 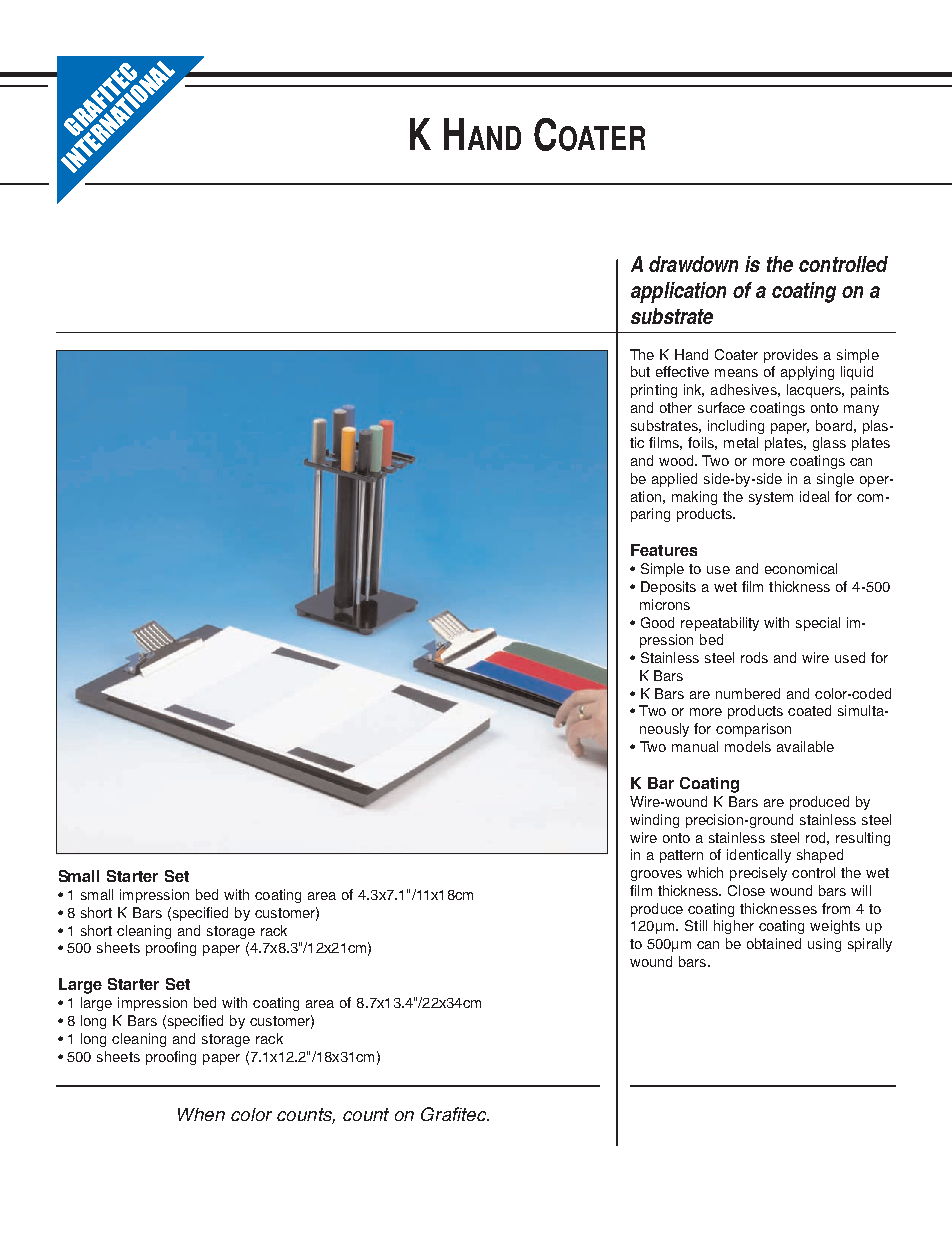 I want to click on provides, so click(x=791, y=356).
